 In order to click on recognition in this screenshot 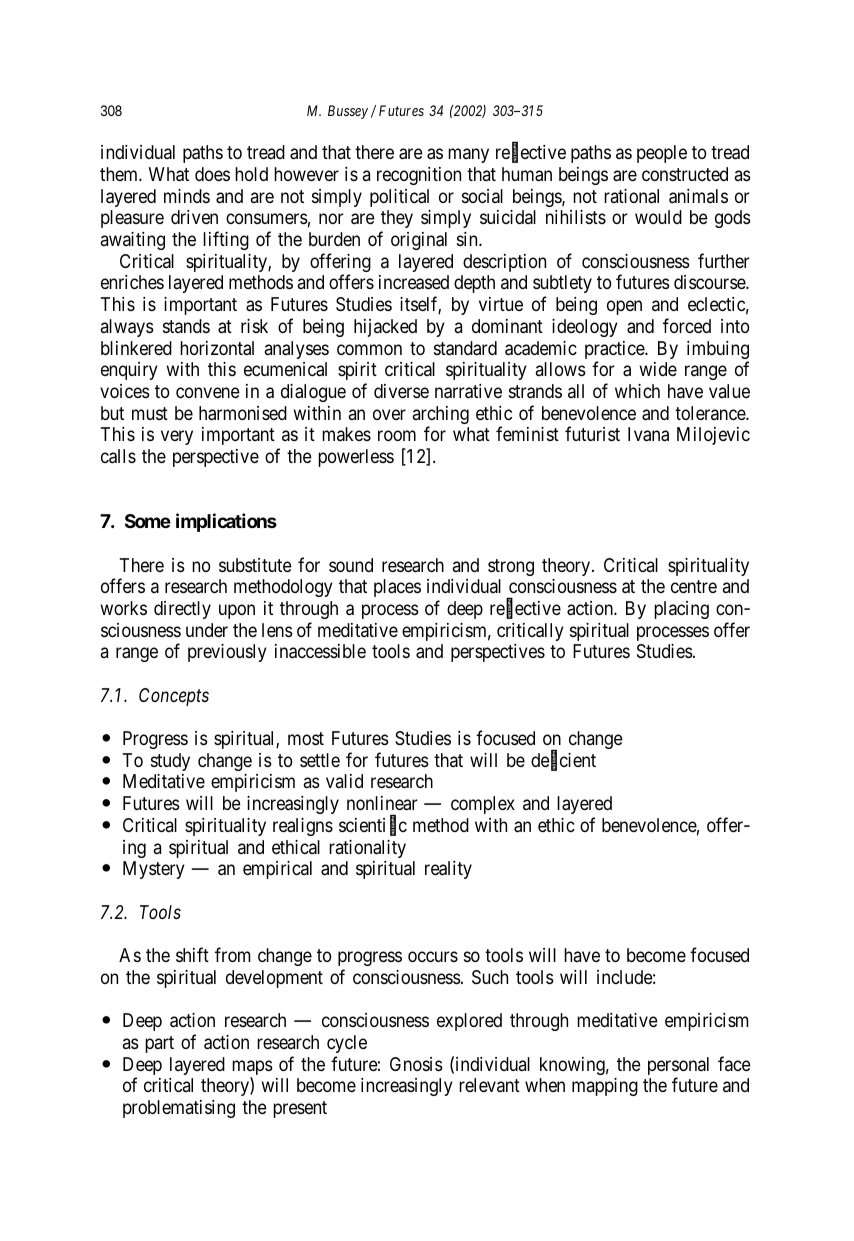, I will do `click(419, 176)`.
